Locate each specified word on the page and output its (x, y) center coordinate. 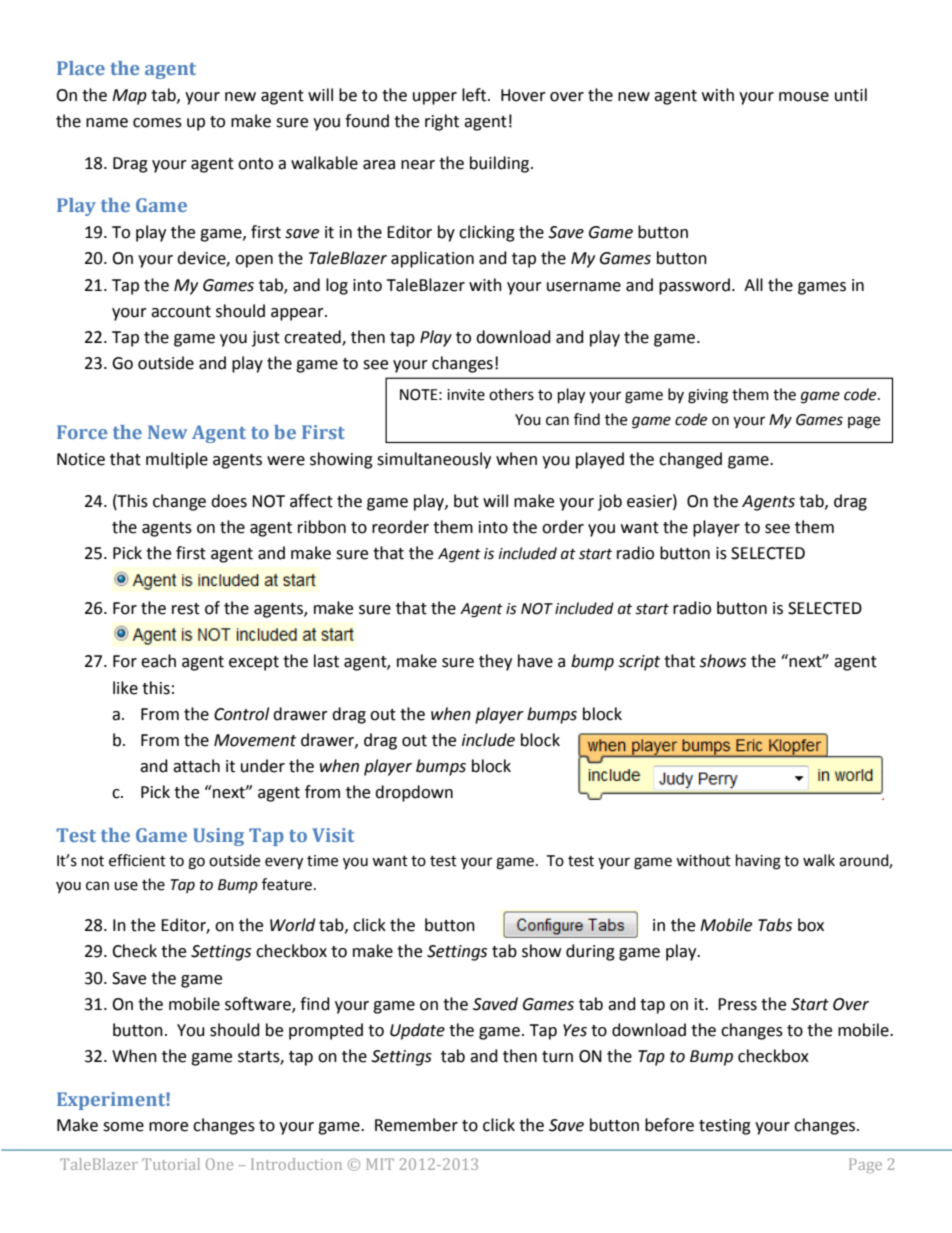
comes (157, 123)
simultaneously (434, 460)
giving (708, 396)
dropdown (414, 793)
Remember (416, 1125)
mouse (804, 97)
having (758, 862)
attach (196, 766)
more (168, 1127)
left (475, 95)
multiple (177, 460)
